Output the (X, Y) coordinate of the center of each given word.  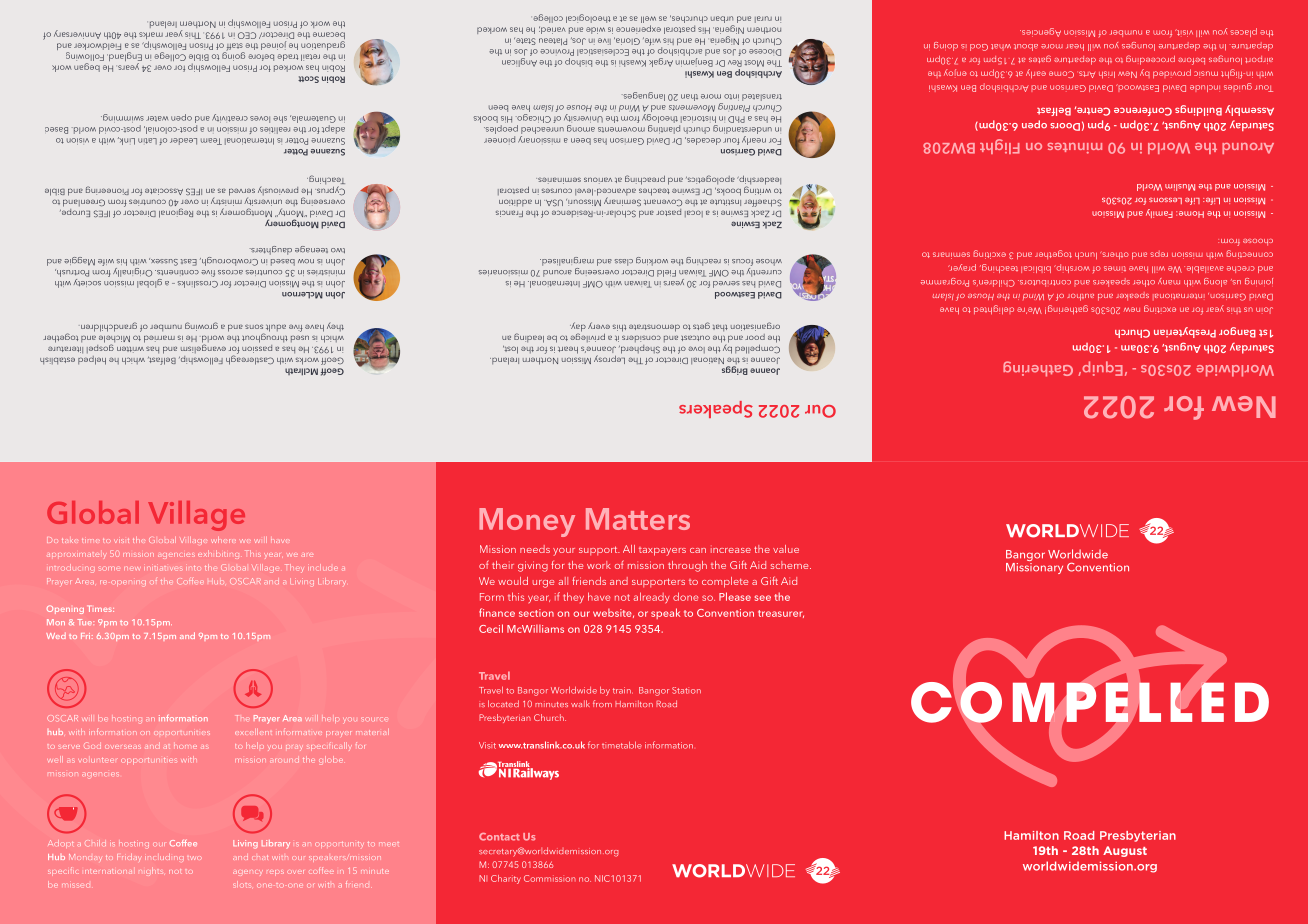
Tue (85, 622)
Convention (725, 613)
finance (497, 612)
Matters (638, 519)
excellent (253, 732)
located (503, 703)
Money (527, 522)
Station (686, 690)
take (70, 540)
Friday (128, 857)
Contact (499, 837)
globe (331, 759)
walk (580, 703)
